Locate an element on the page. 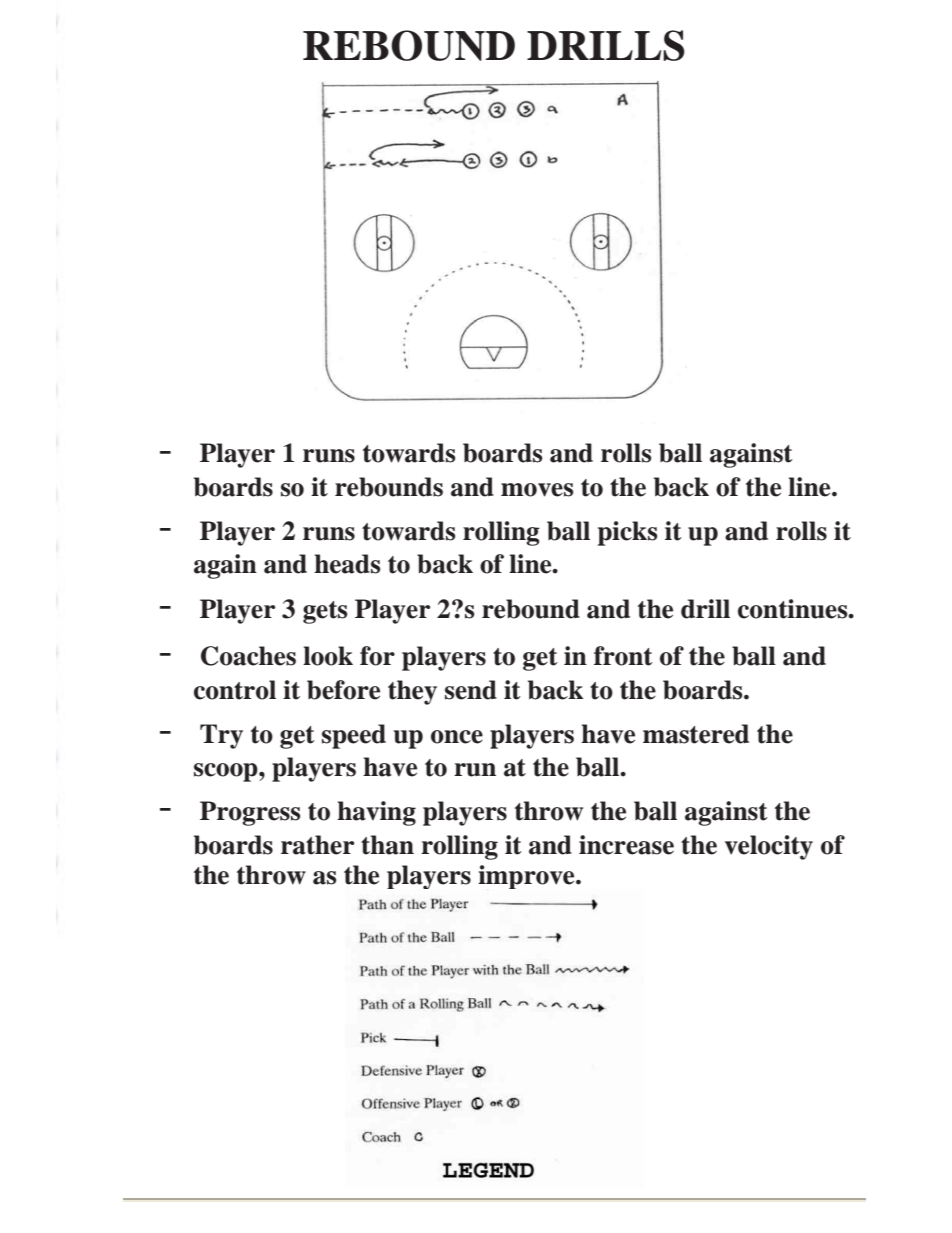  moves is located at coordinates (537, 490).
